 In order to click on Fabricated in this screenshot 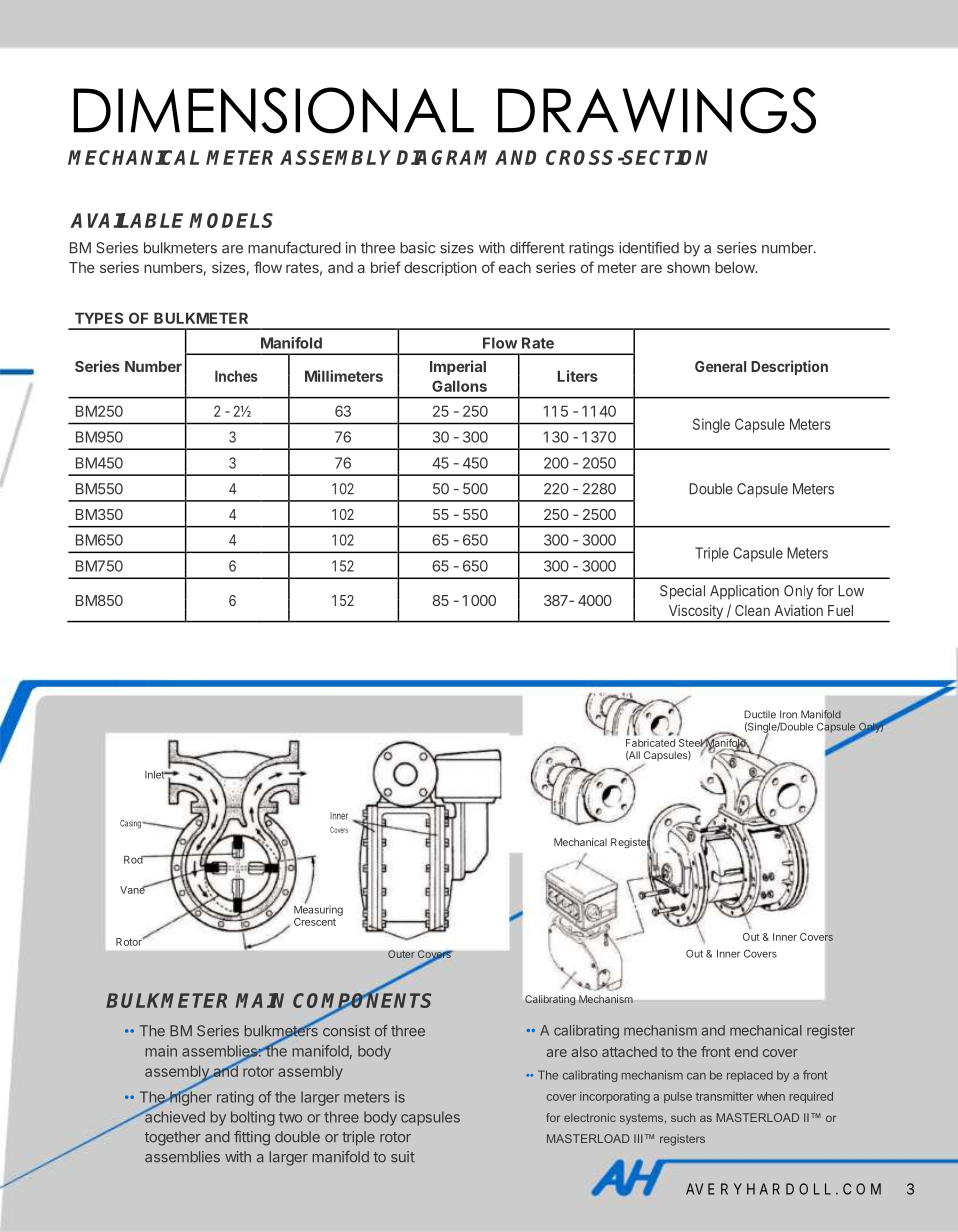, I will do `click(650, 743)`.
